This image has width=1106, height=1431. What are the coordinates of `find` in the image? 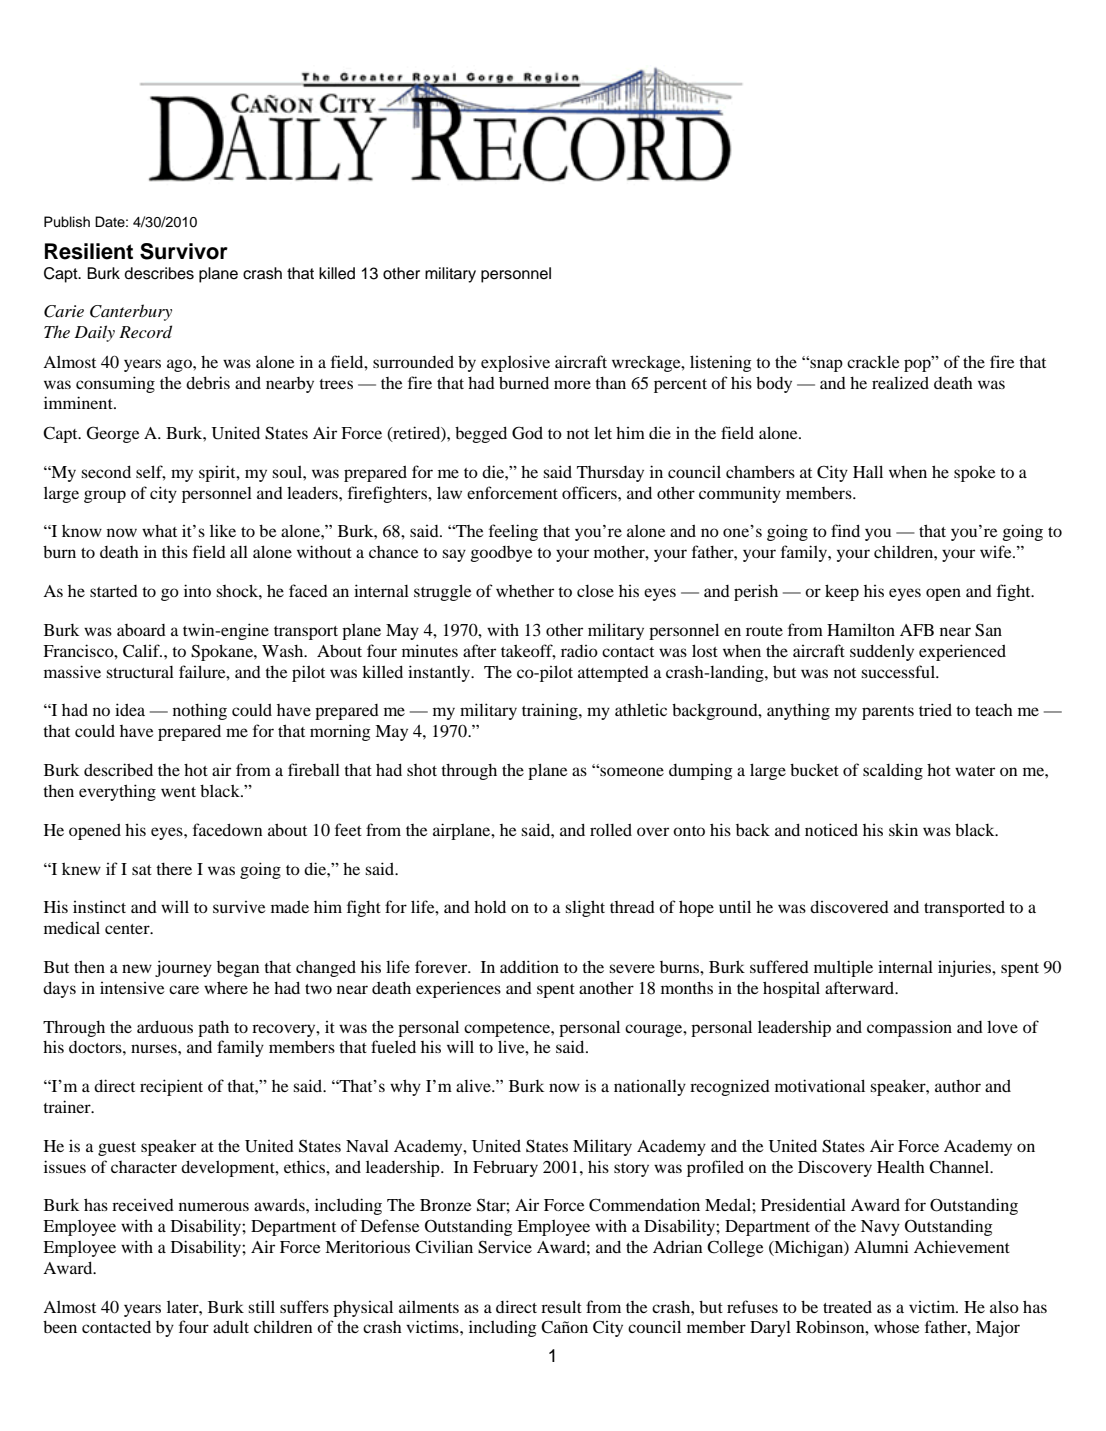 It's located at (845, 530).
